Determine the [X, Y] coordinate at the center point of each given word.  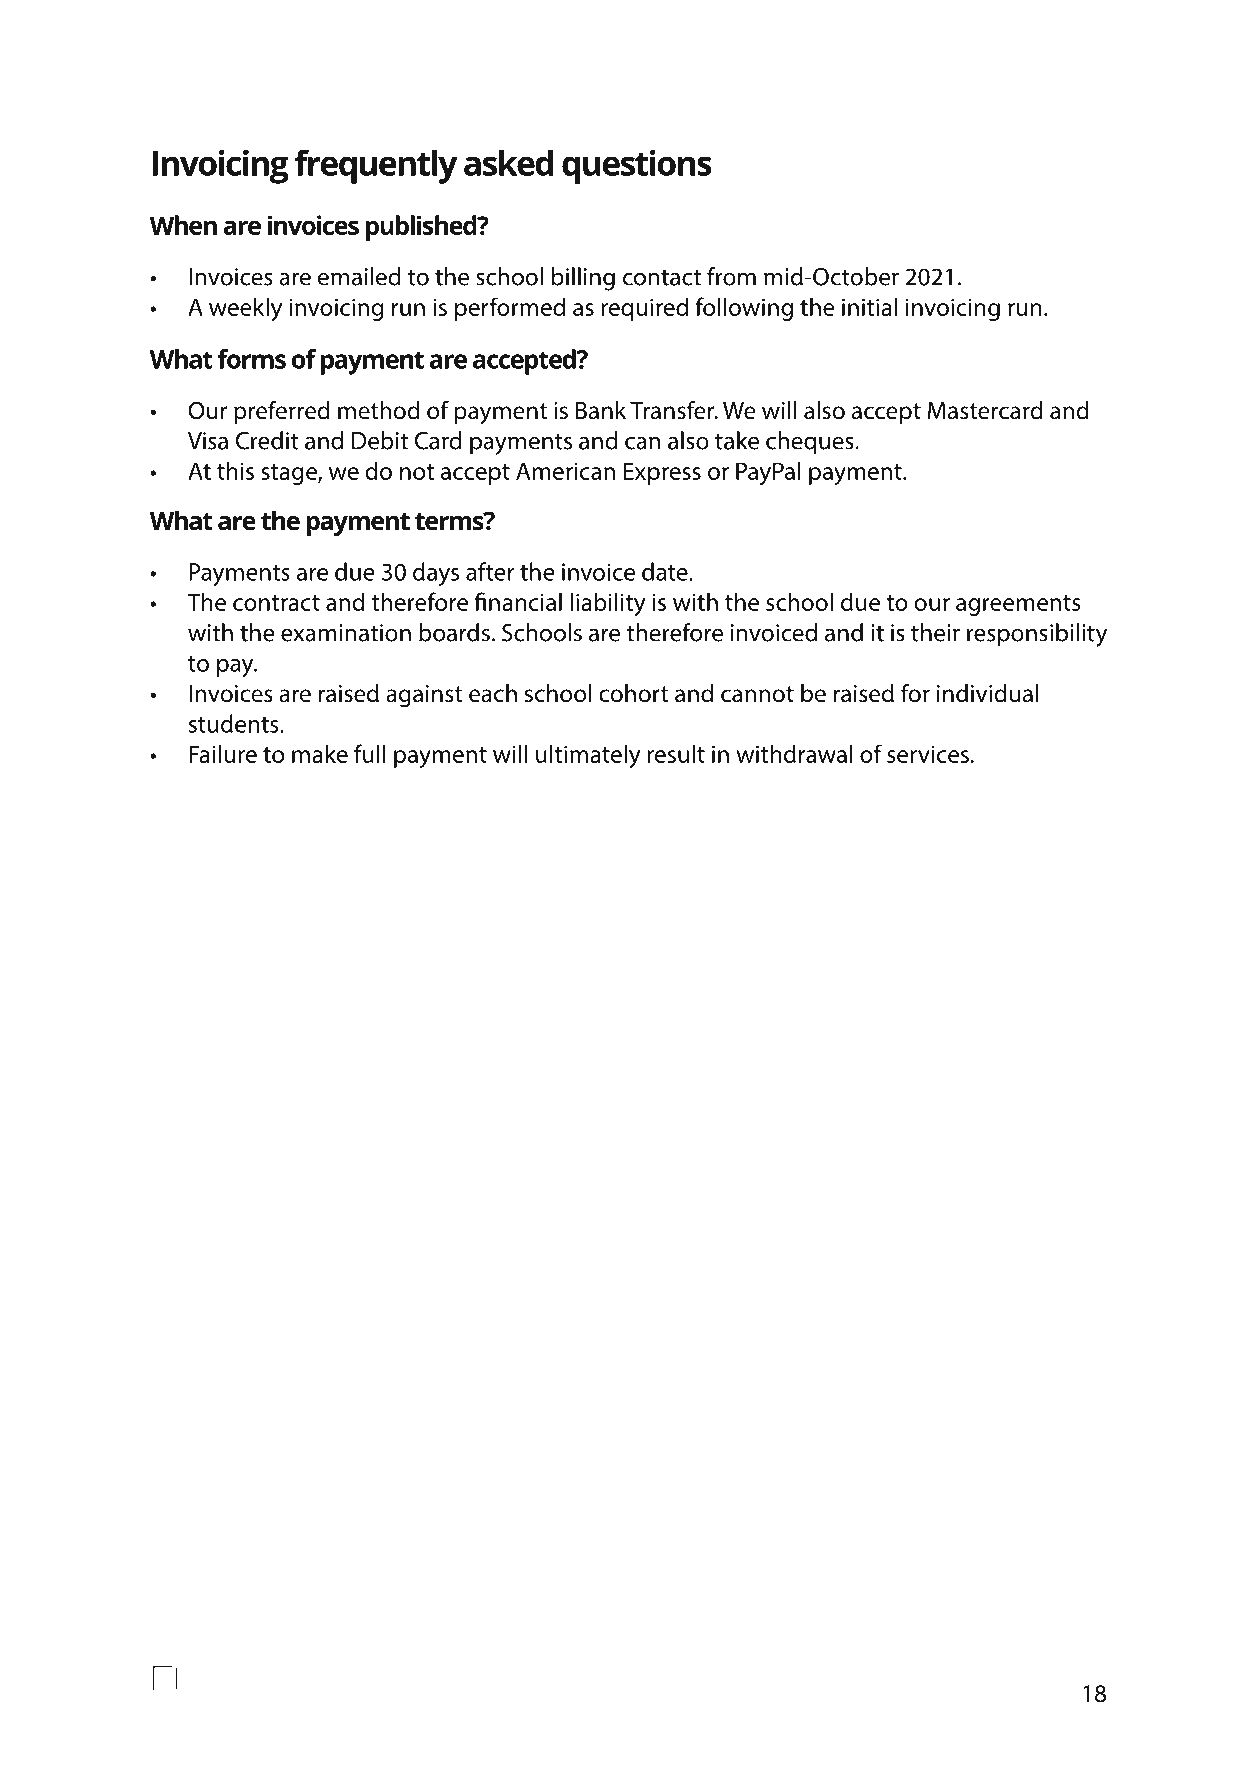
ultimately [588, 756]
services [928, 754]
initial [869, 306]
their [935, 632]
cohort [634, 693]
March [572, 1635]
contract [276, 603]
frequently [376, 166]
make [320, 753]
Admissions [303, 1635]
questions [637, 167]
